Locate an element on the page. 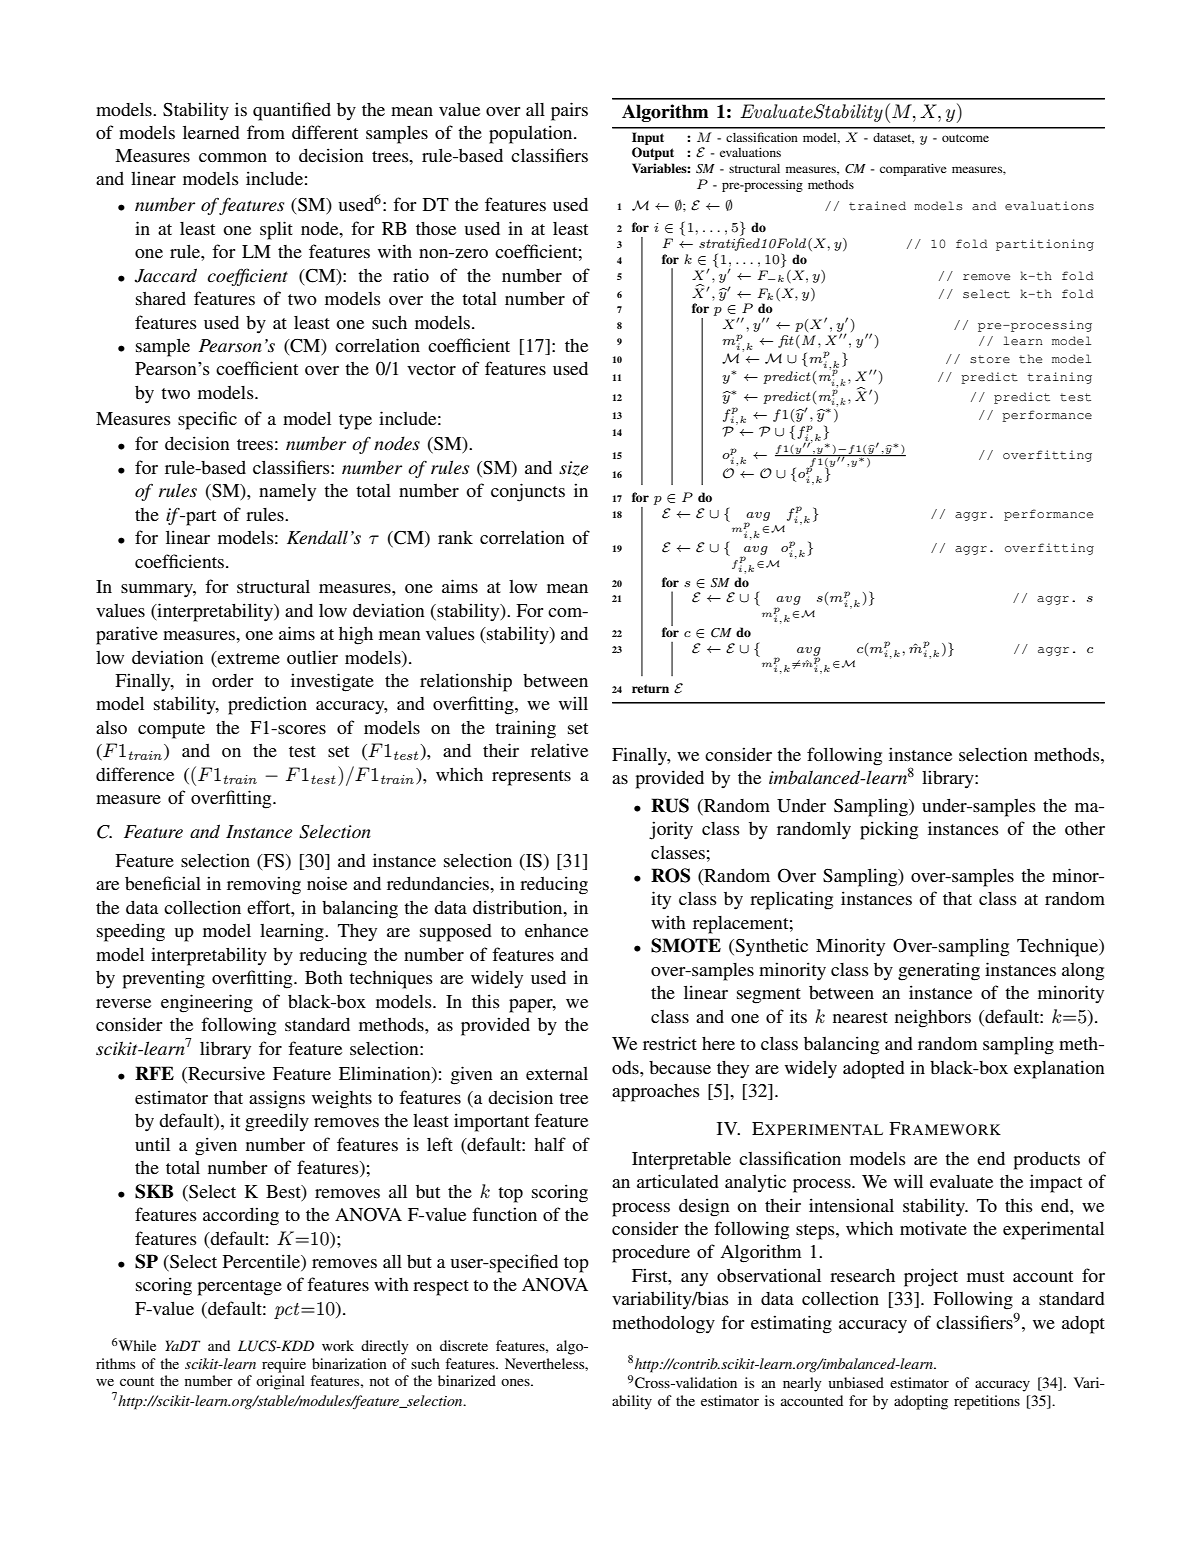 Image resolution: width=1201 pixels, height=1554 pixels. repetitions is located at coordinates (987, 1402).
